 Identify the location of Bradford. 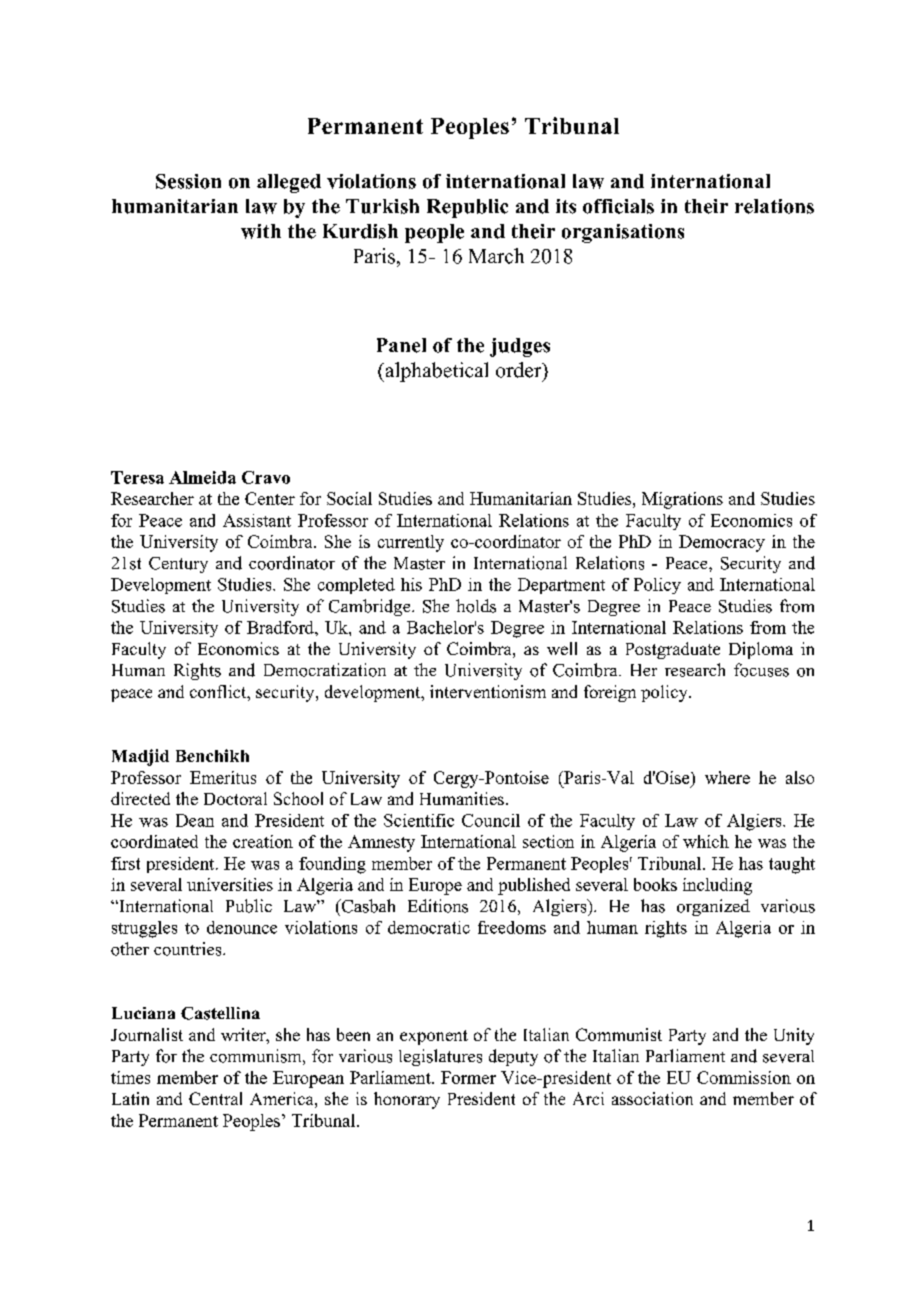
(281, 627).
